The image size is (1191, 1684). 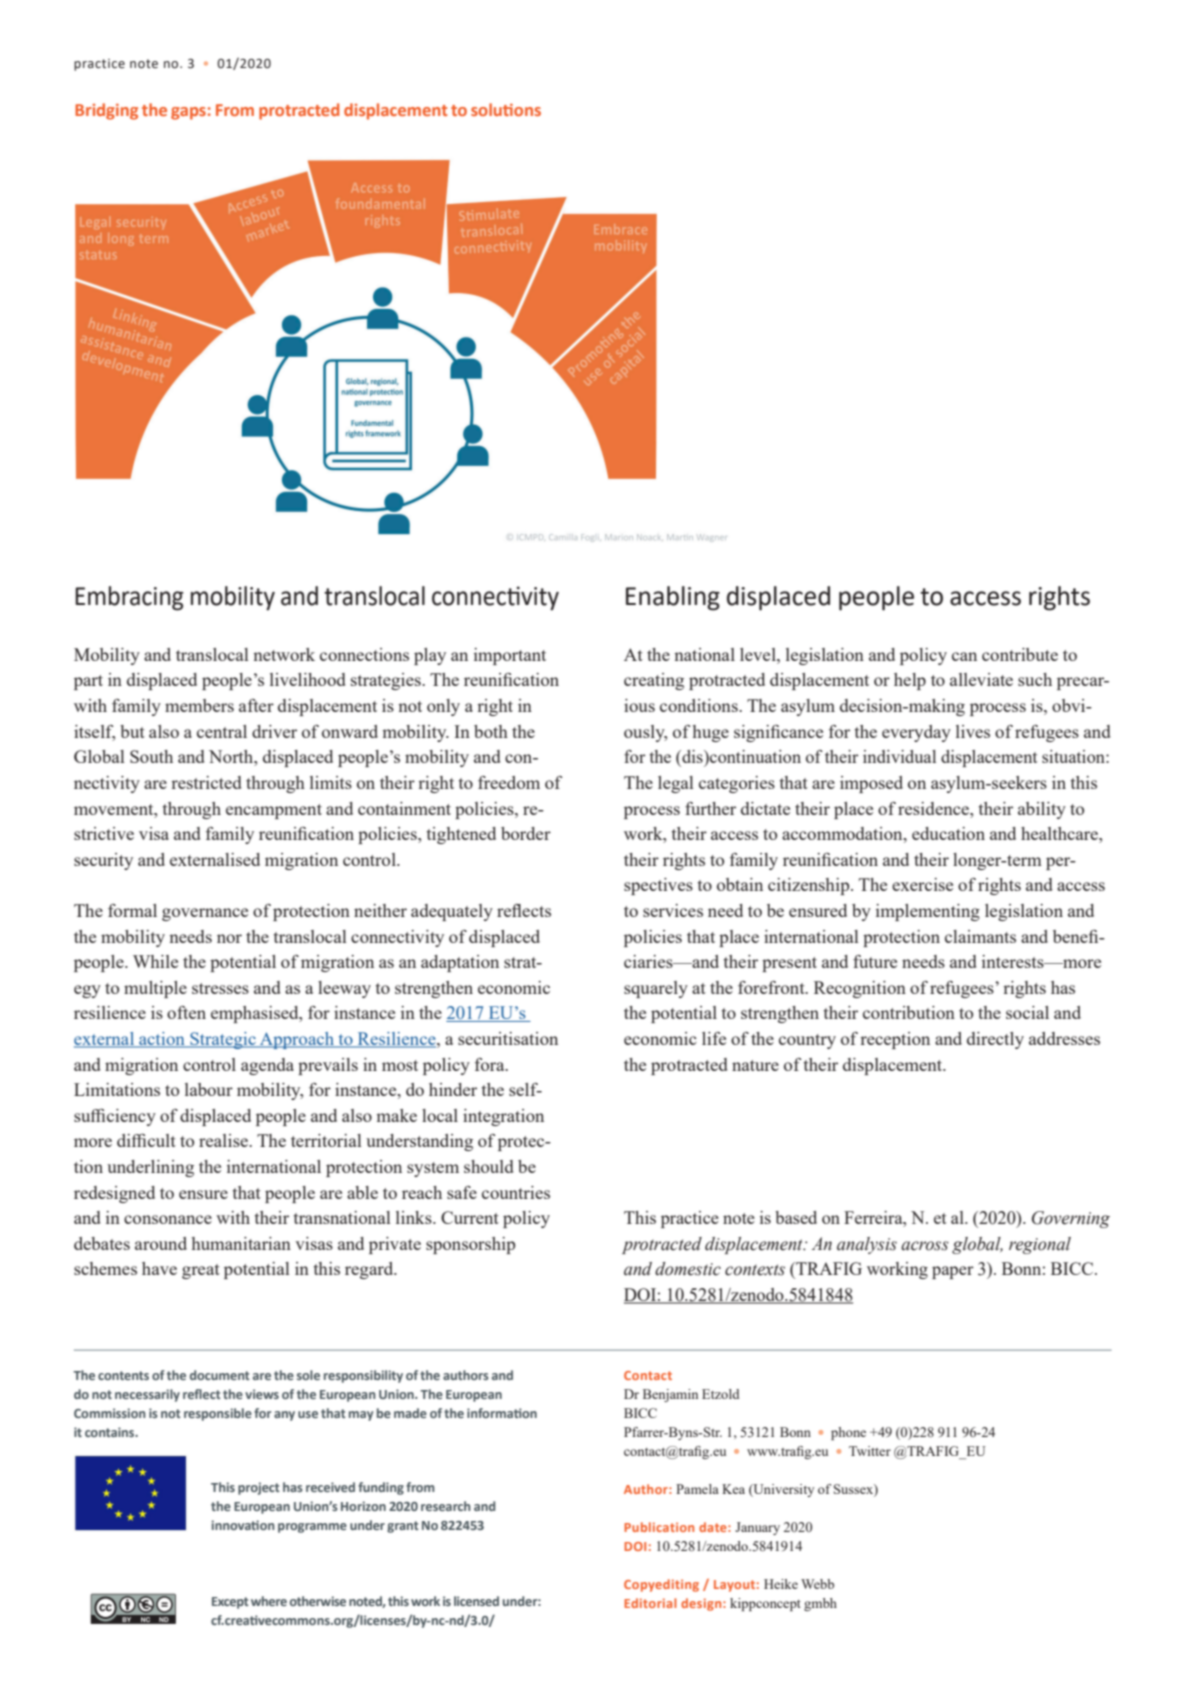 I want to click on Copyediting, so click(x=661, y=1585).
